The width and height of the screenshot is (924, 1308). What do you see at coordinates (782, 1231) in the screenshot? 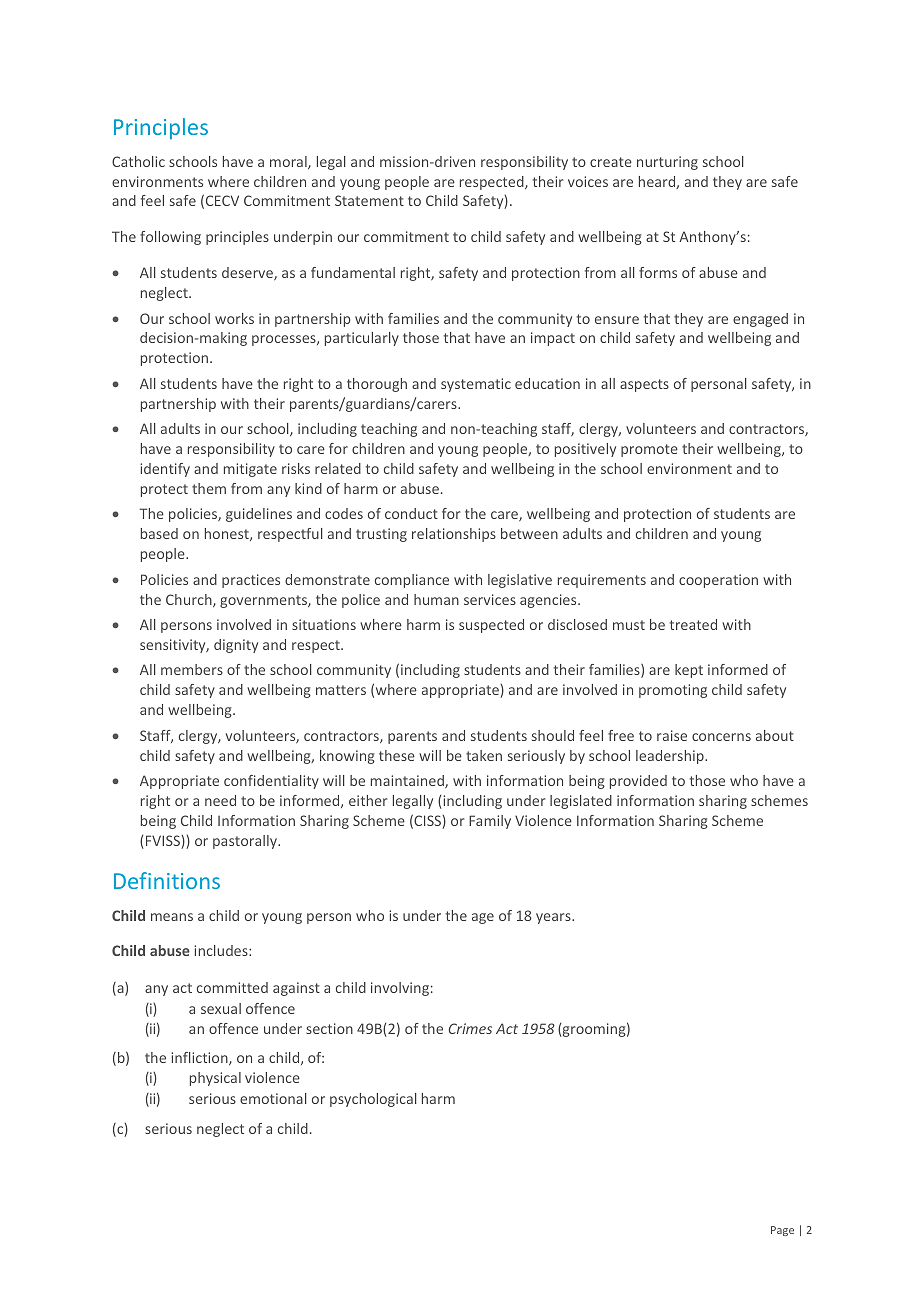
I see `Page` at bounding box center [782, 1231].
